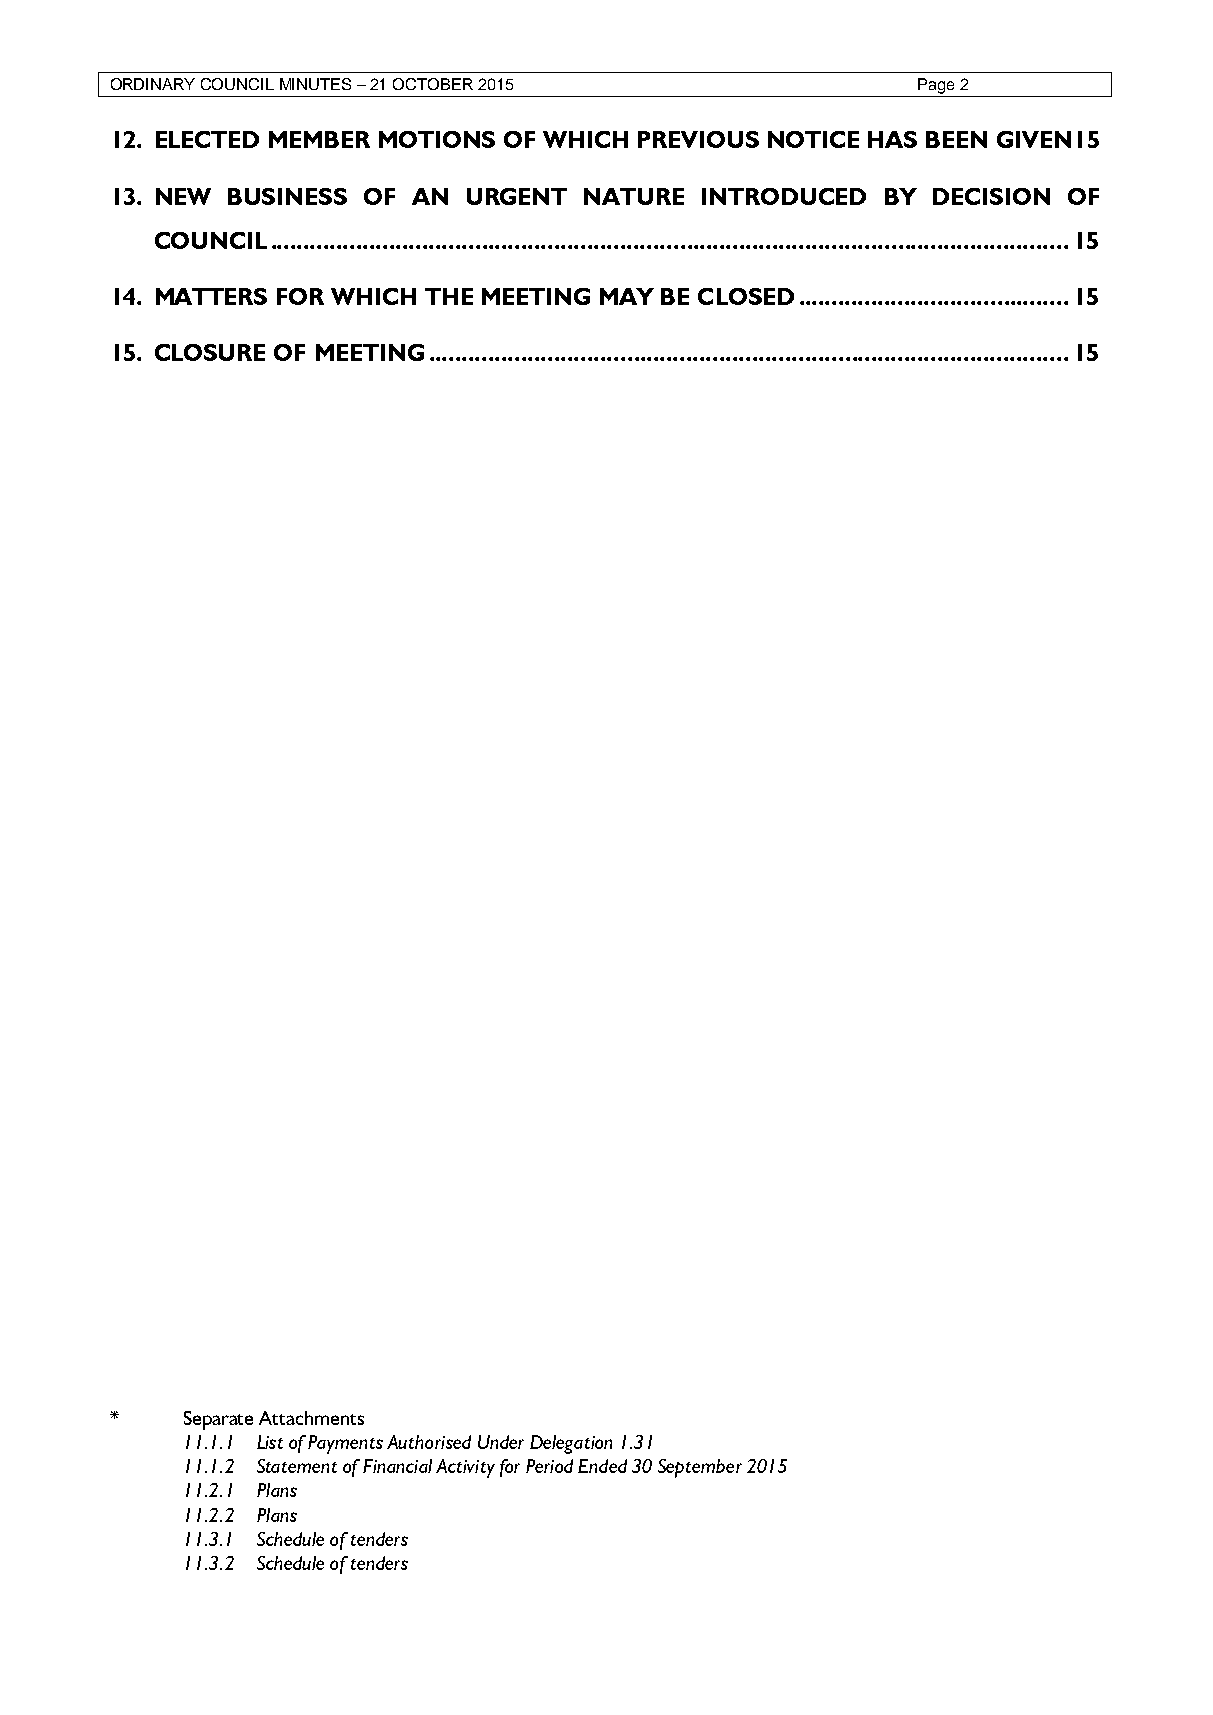 Image resolution: width=1213 pixels, height=1715 pixels. What do you see at coordinates (991, 196) in the image?
I see `DECISION` at bounding box center [991, 196].
